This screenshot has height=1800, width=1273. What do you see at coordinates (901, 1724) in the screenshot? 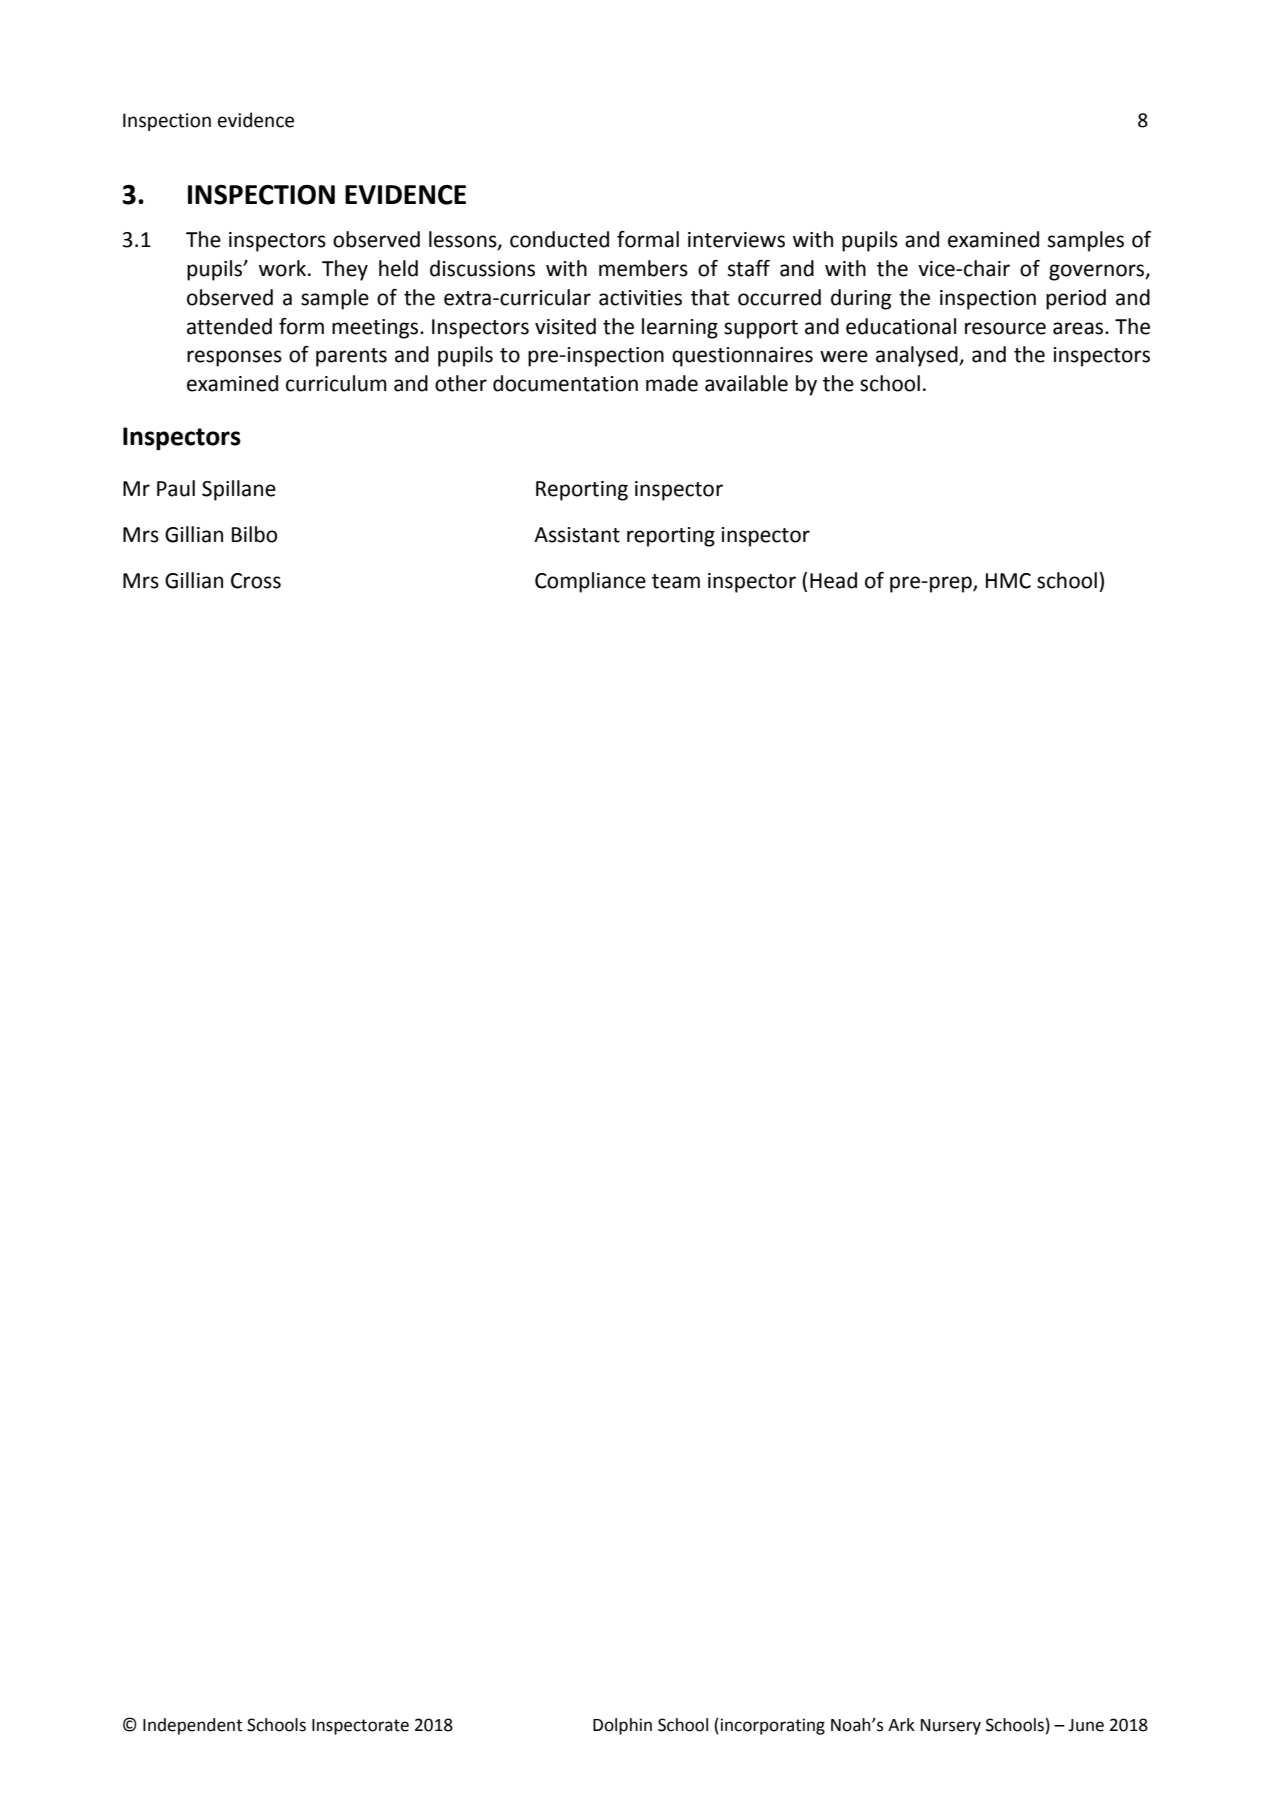
I see `Ark` at bounding box center [901, 1724].
